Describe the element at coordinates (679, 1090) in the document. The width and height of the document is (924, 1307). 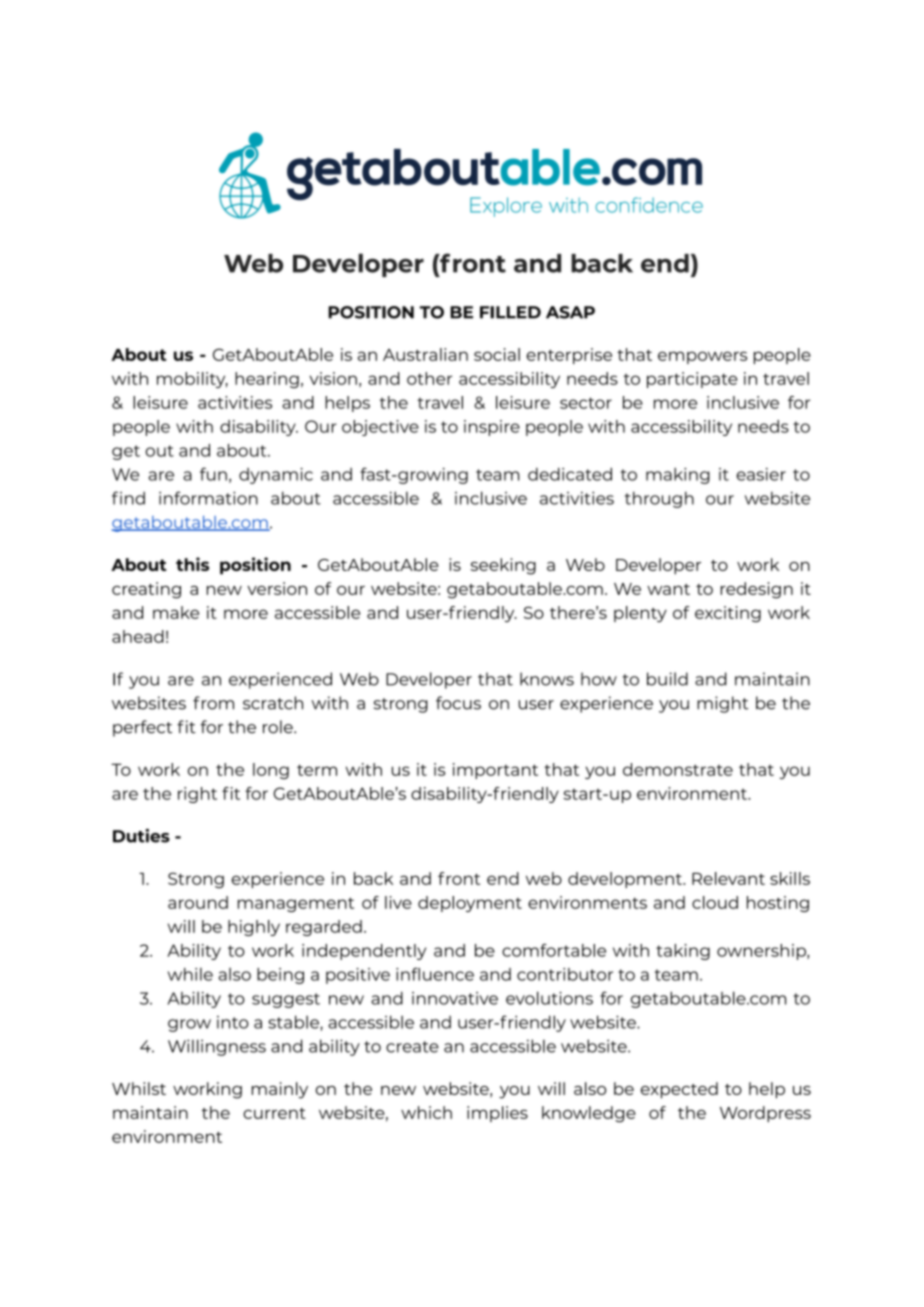
I see `expected` at that location.
